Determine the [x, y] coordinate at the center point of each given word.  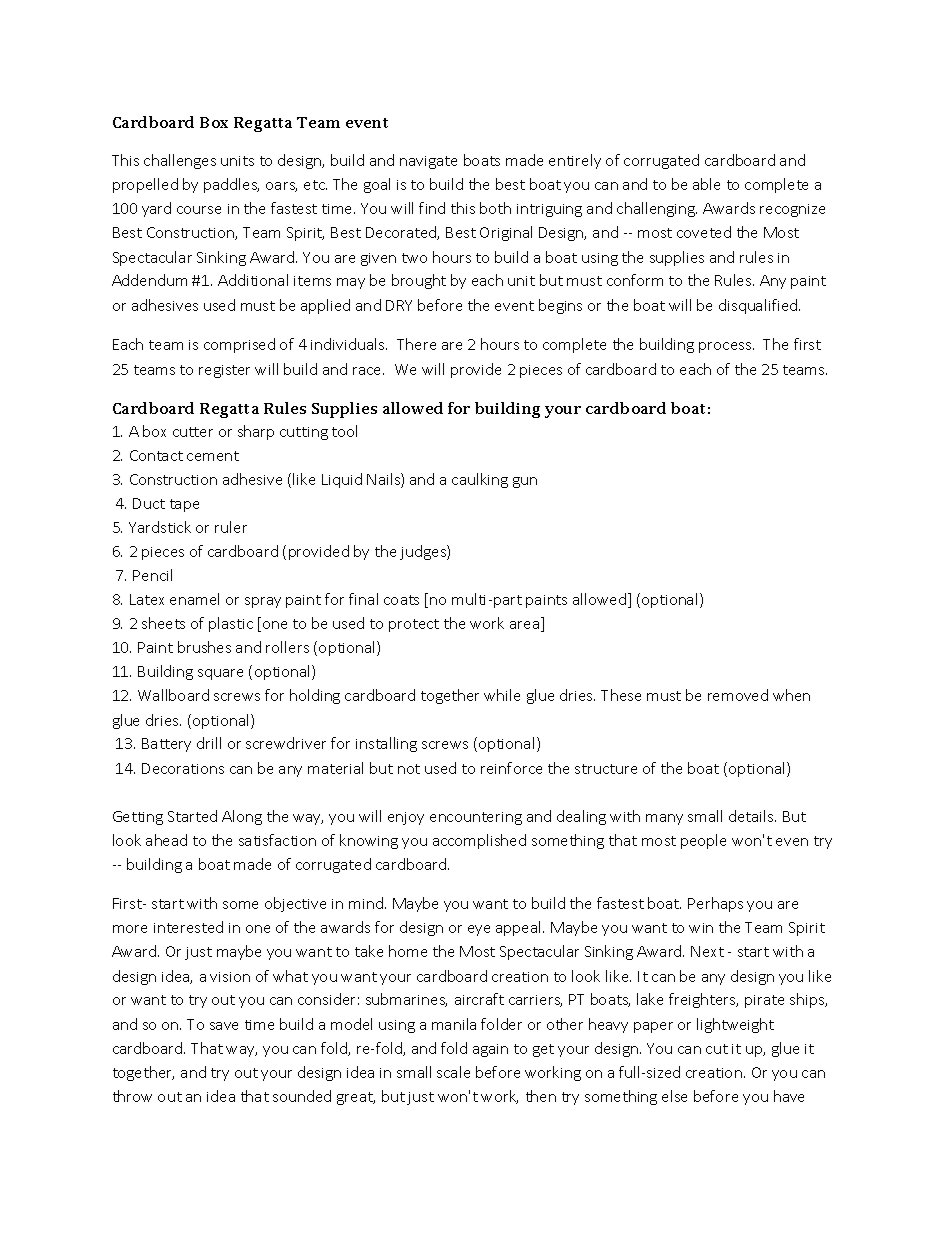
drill [209, 743]
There [416, 344]
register [224, 371]
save [224, 1026]
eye [479, 930]
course [199, 210]
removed [738, 695]
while [502, 695]
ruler [231, 527]
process [726, 347]
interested [188, 927]
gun [525, 482]
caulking [480, 480]
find [432, 208]
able [706, 184]
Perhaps [715, 904]
